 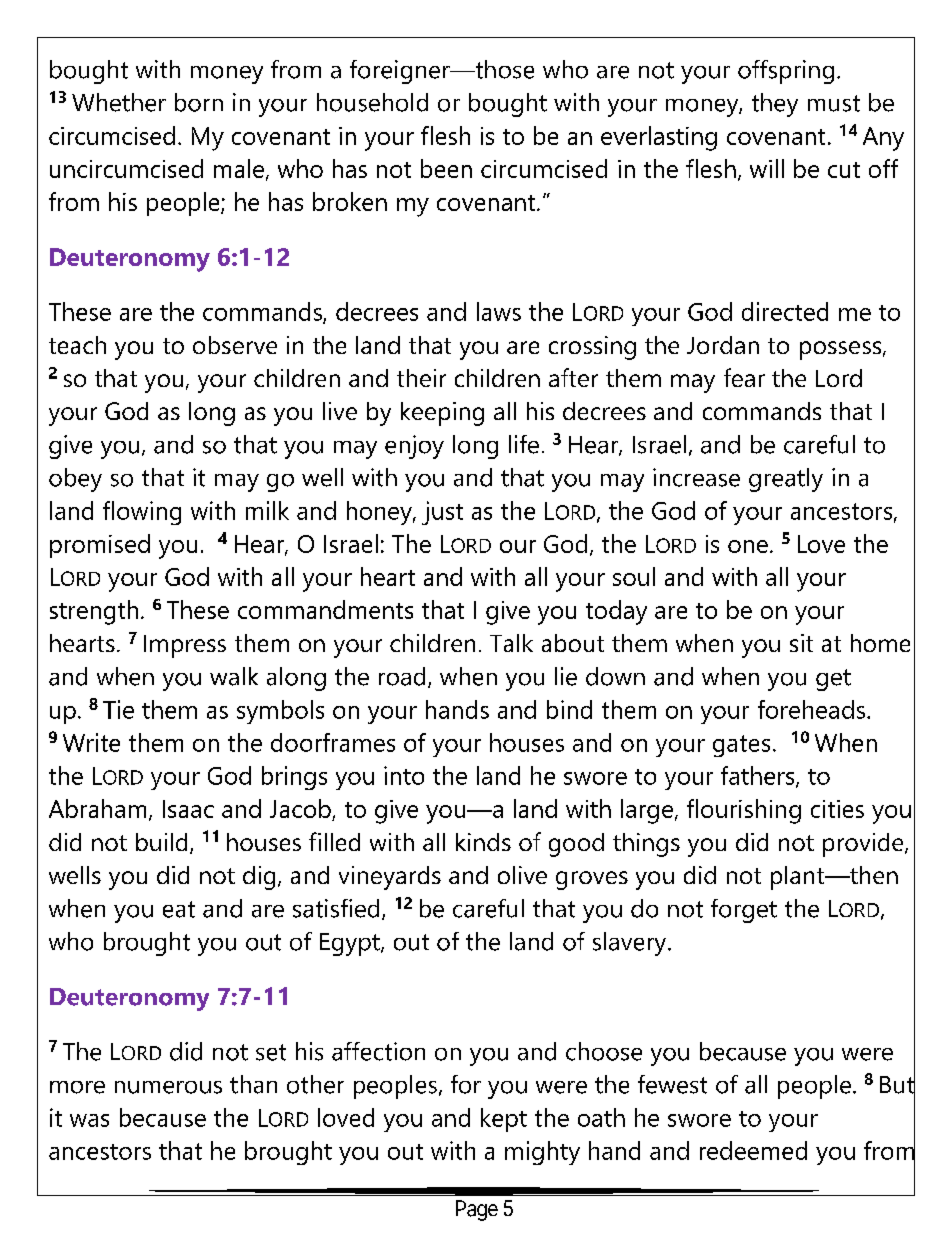 I want to click on kinds, so click(x=483, y=842).
